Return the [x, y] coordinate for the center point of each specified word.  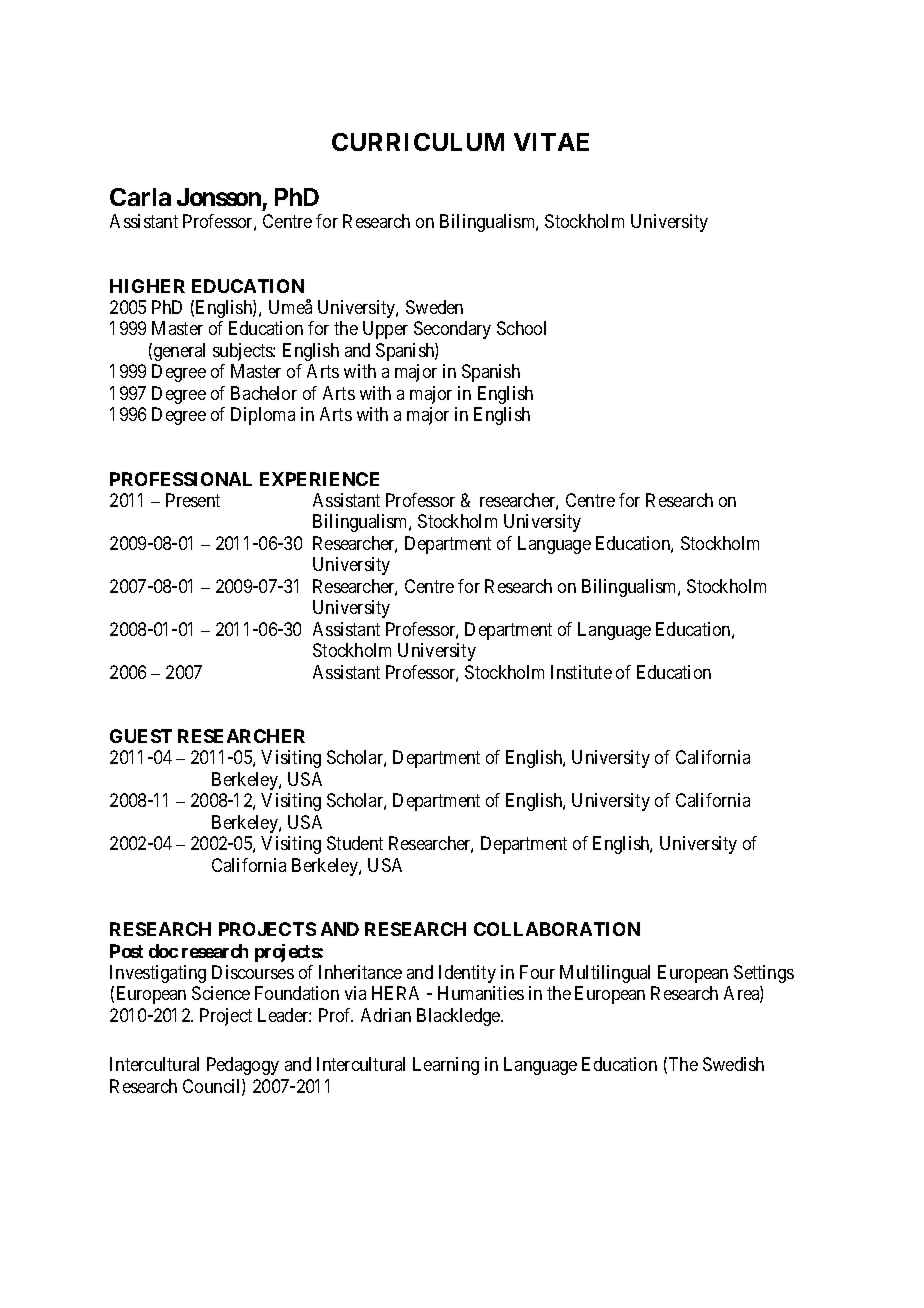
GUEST [141, 736]
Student [355, 843]
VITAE [551, 142]
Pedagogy [243, 1066]
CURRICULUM [418, 142]
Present [193, 500]
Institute [581, 672]
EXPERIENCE [319, 479]
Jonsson [219, 197]
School [521, 328]
